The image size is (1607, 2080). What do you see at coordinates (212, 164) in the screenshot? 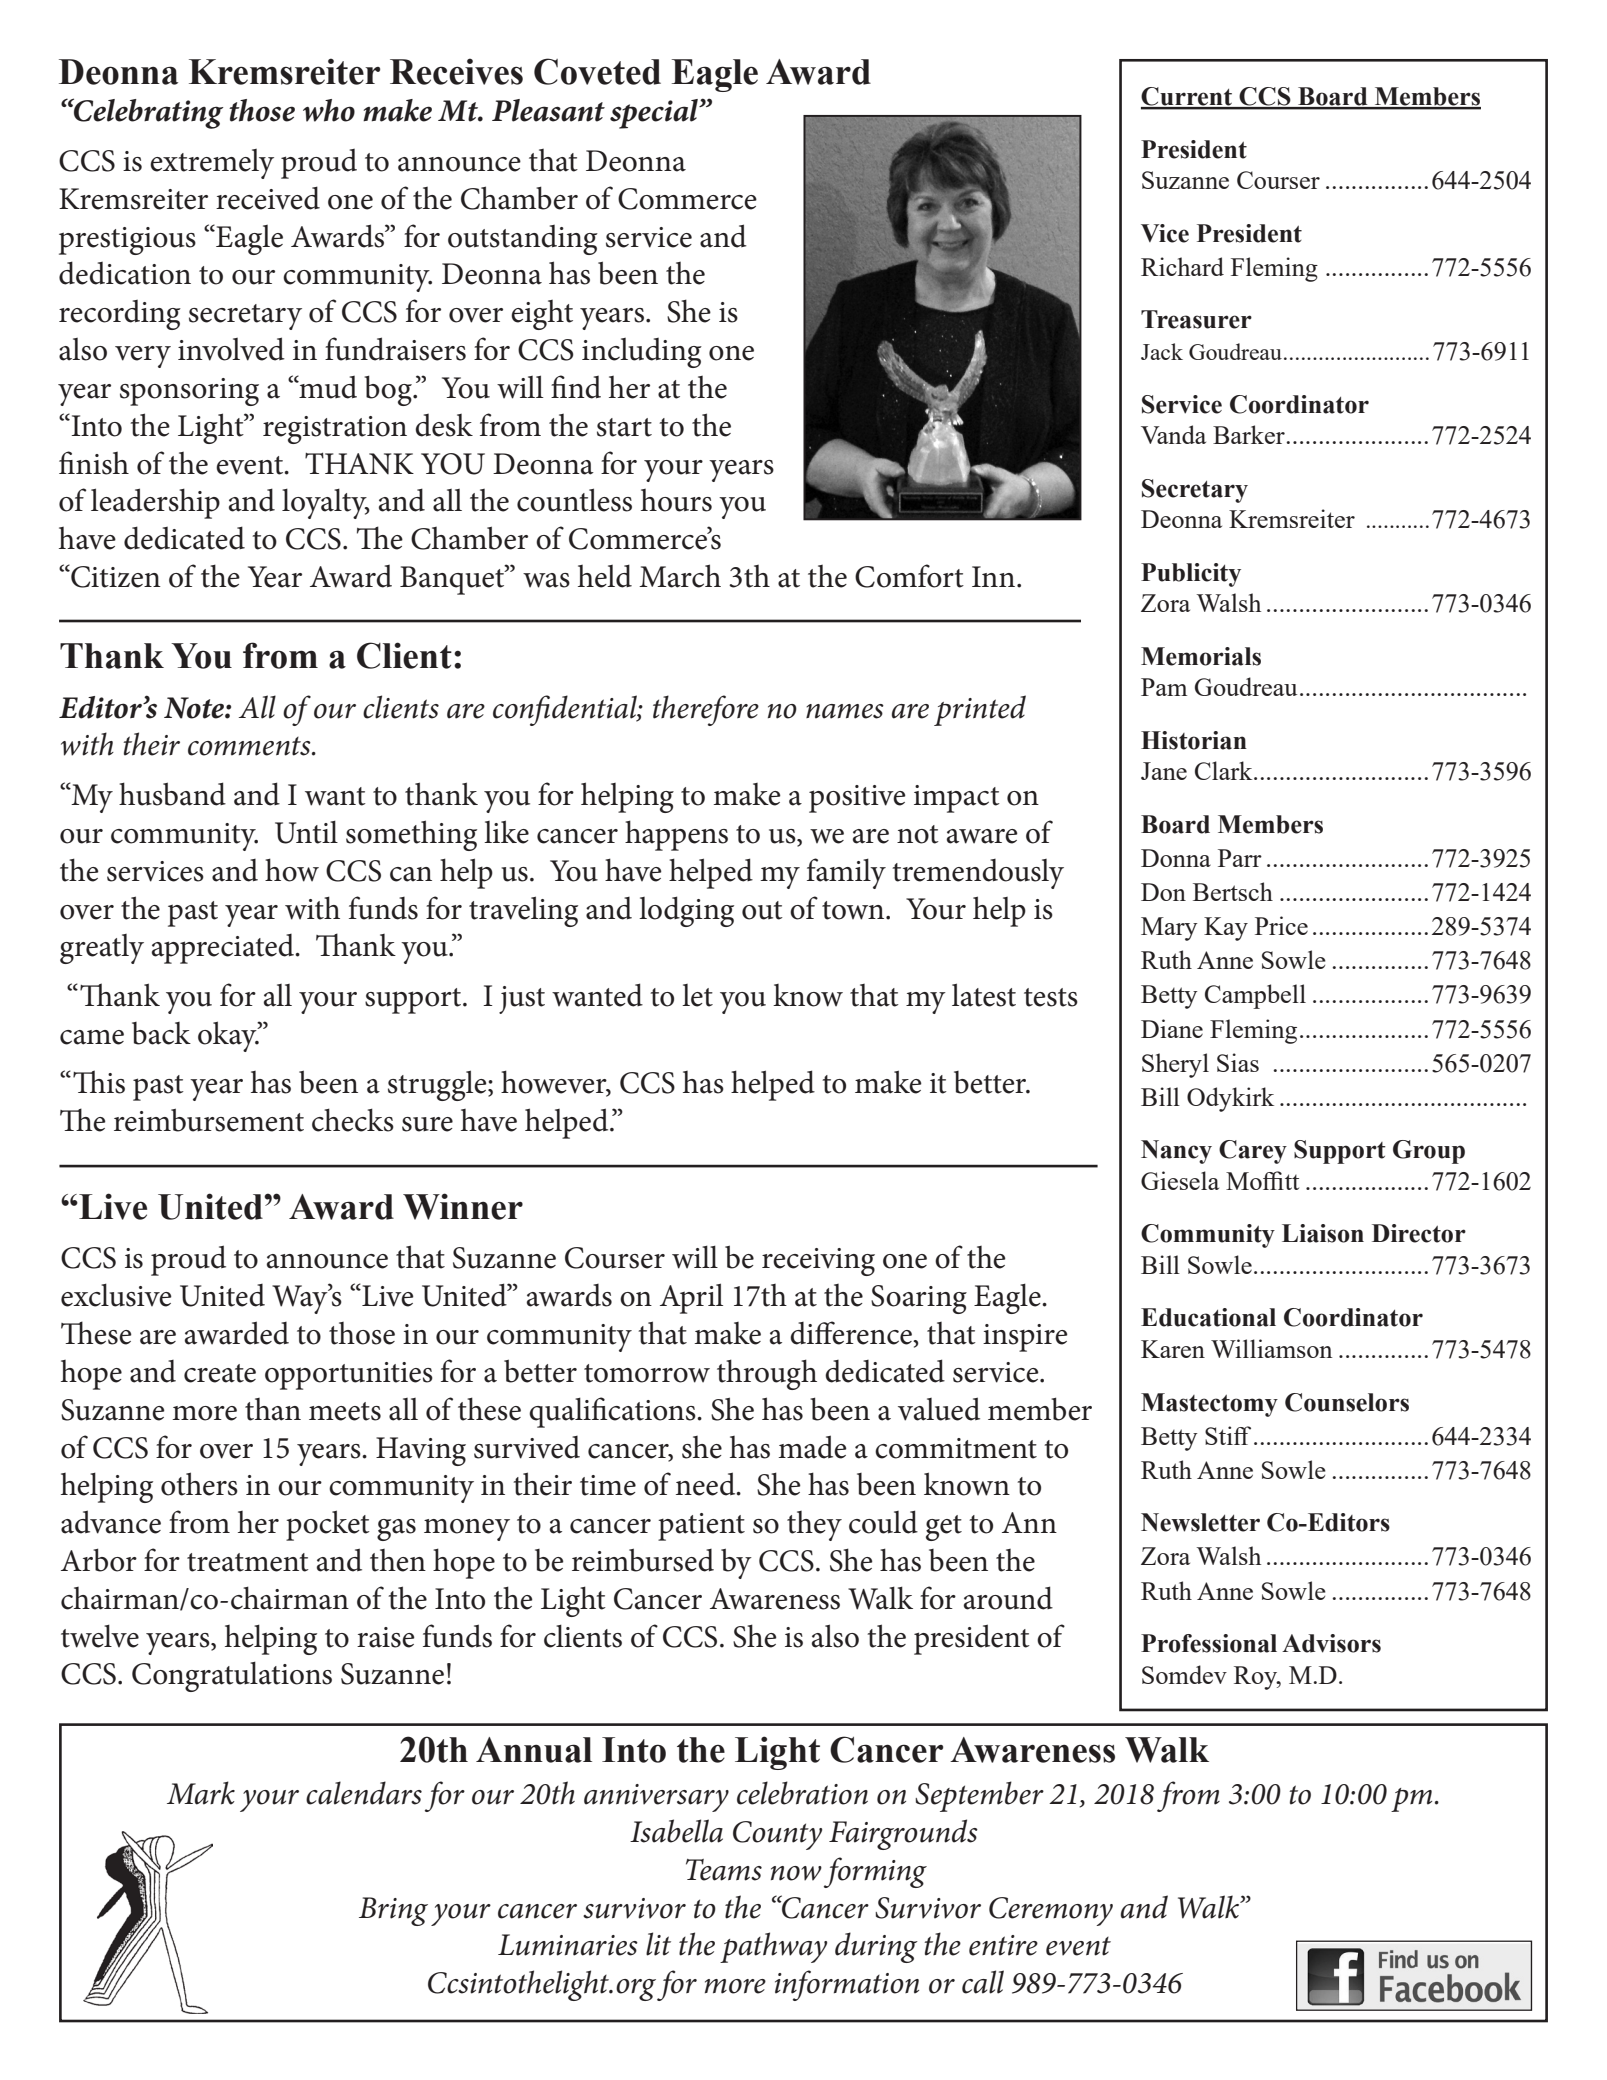
I see `extremely` at bounding box center [212, 164].
